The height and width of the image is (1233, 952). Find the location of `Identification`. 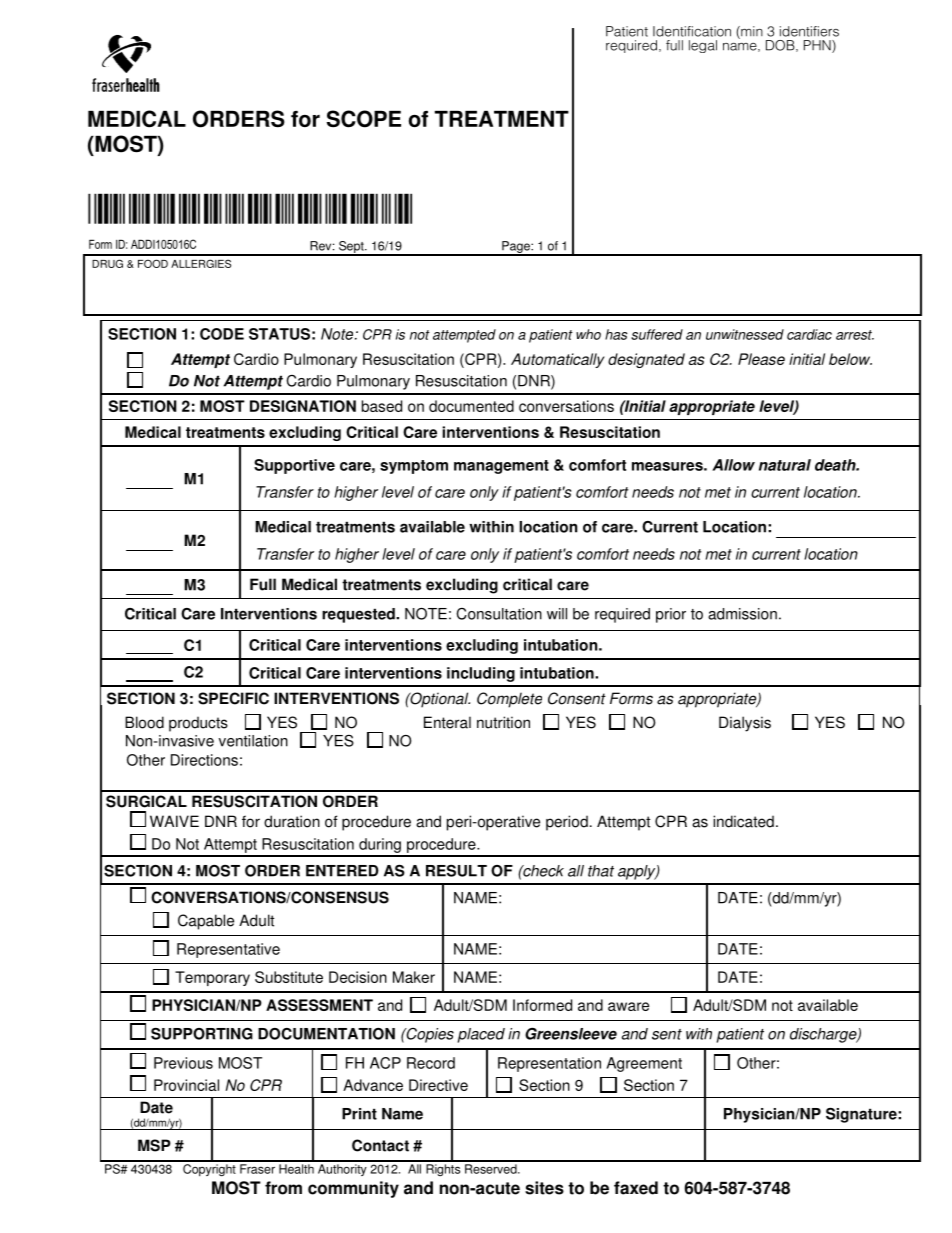

Identification is located at coordinates (692, 31).
